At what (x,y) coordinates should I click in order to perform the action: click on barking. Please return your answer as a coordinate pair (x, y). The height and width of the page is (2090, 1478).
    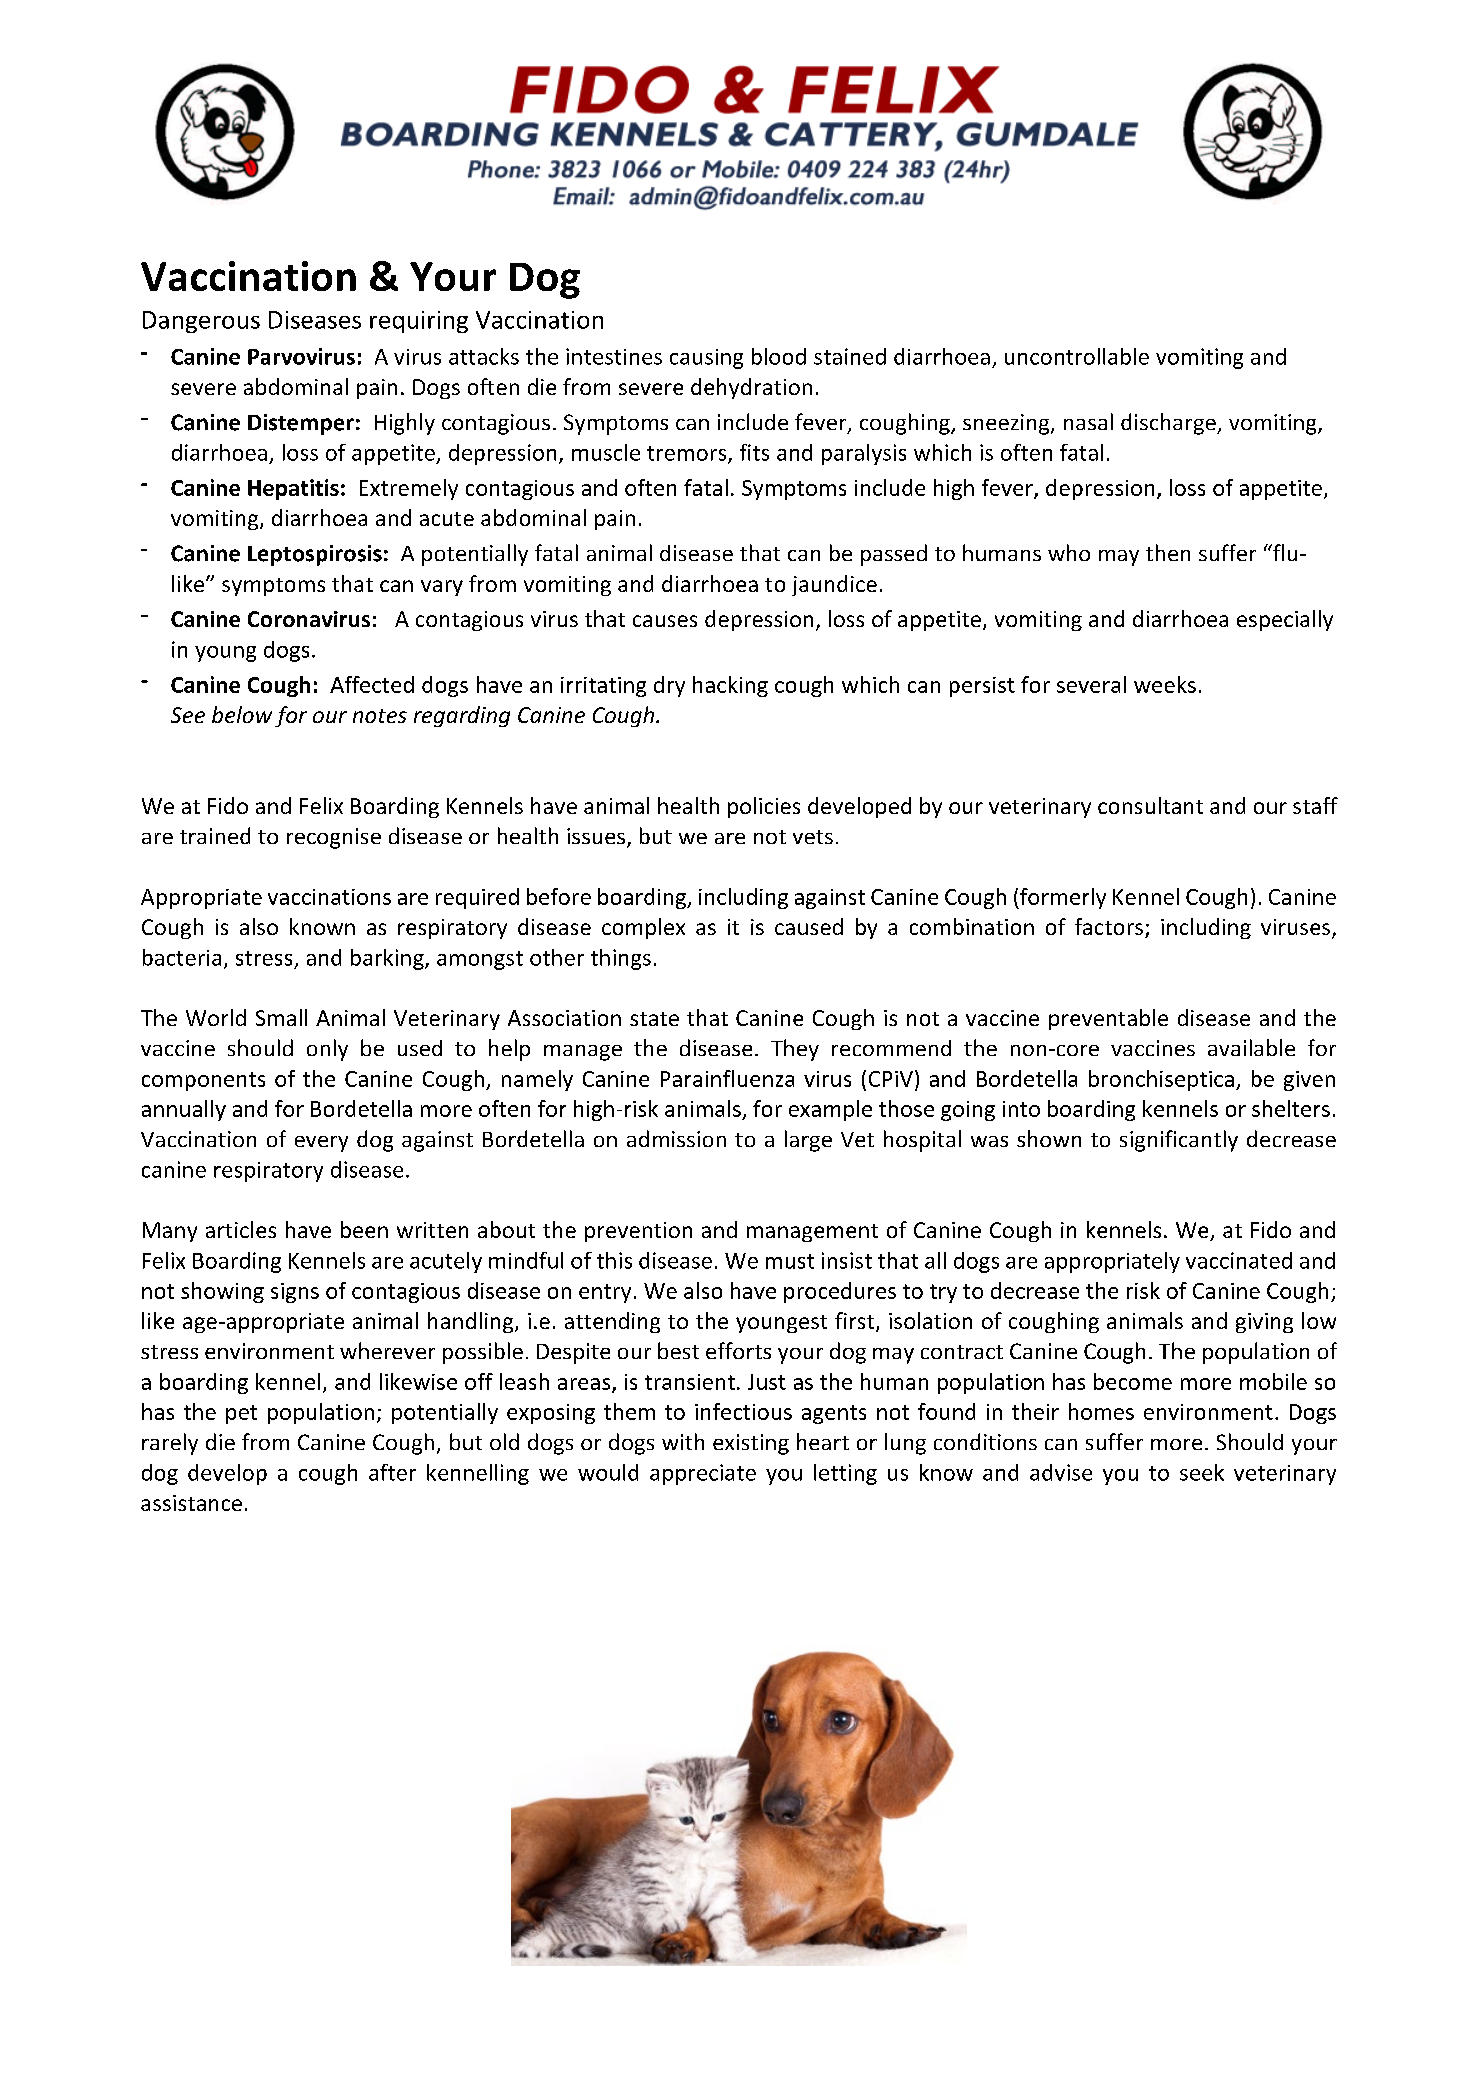
    Looking at the image, I should click on (388, 959).
